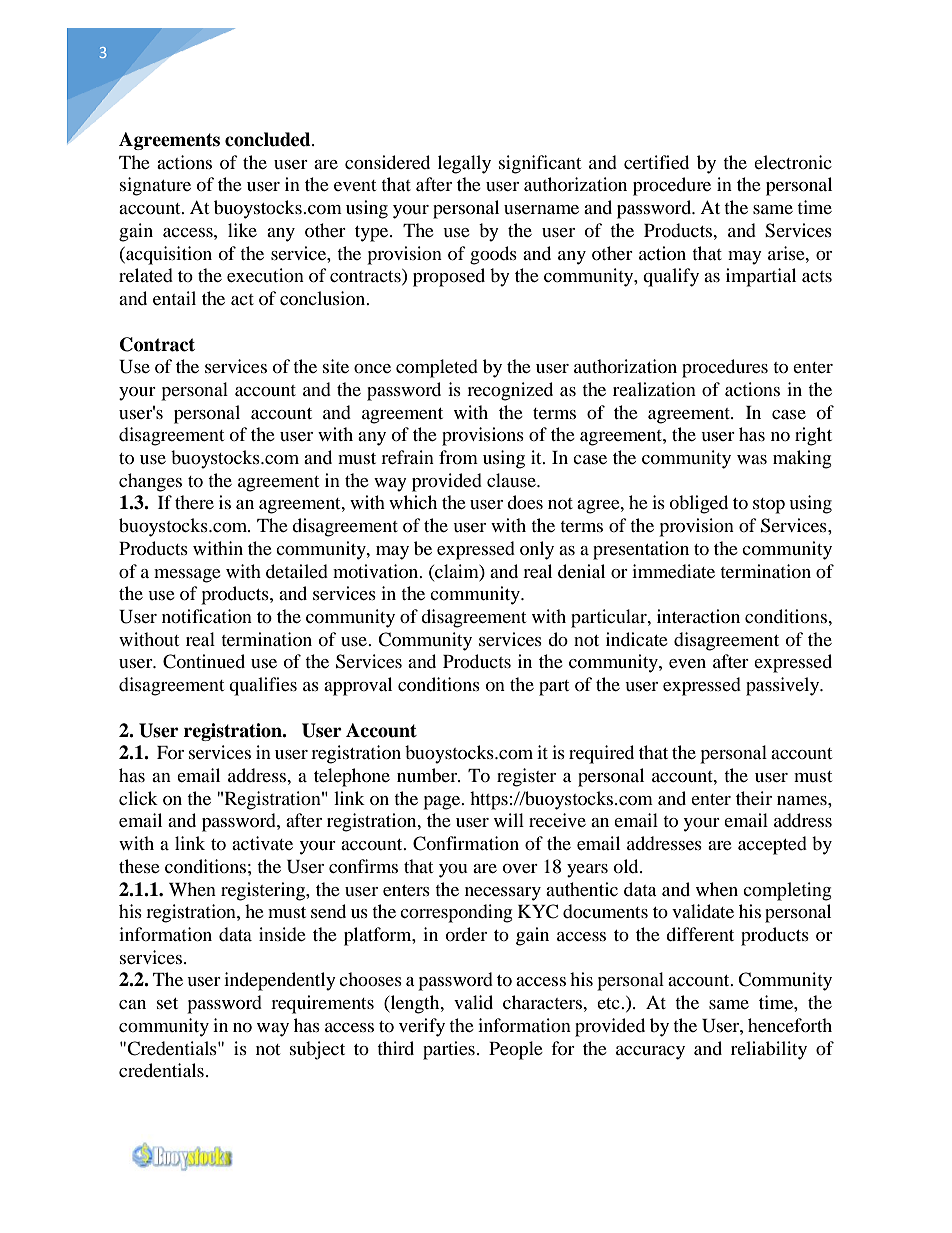 The width and height of the image is (952, 1233). What do you see at coordinates (793, 162) in the image?
I see `electronic` at bounding box center [793, 162].
